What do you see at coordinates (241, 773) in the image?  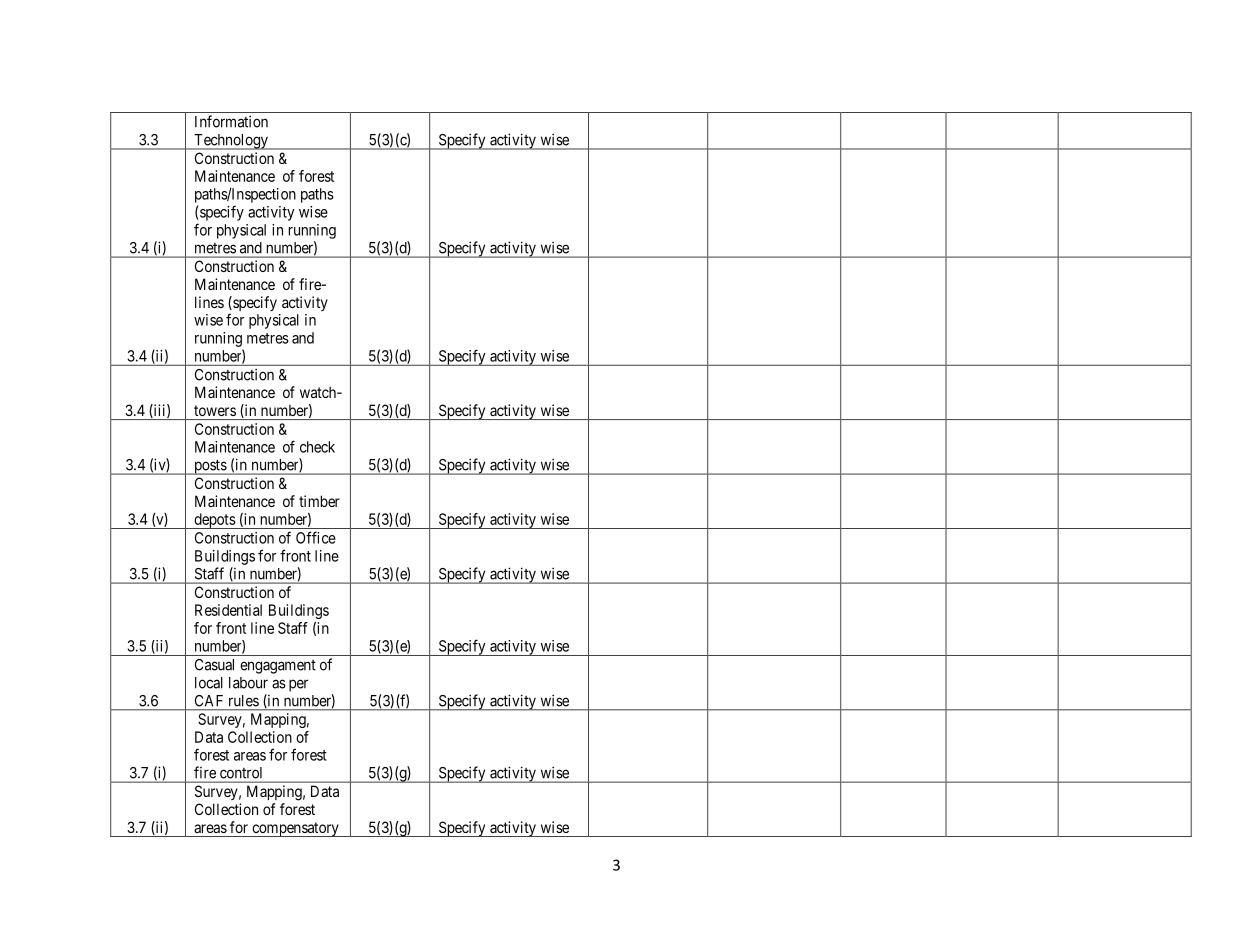 I see `control` at bounding box center [241, 773].
